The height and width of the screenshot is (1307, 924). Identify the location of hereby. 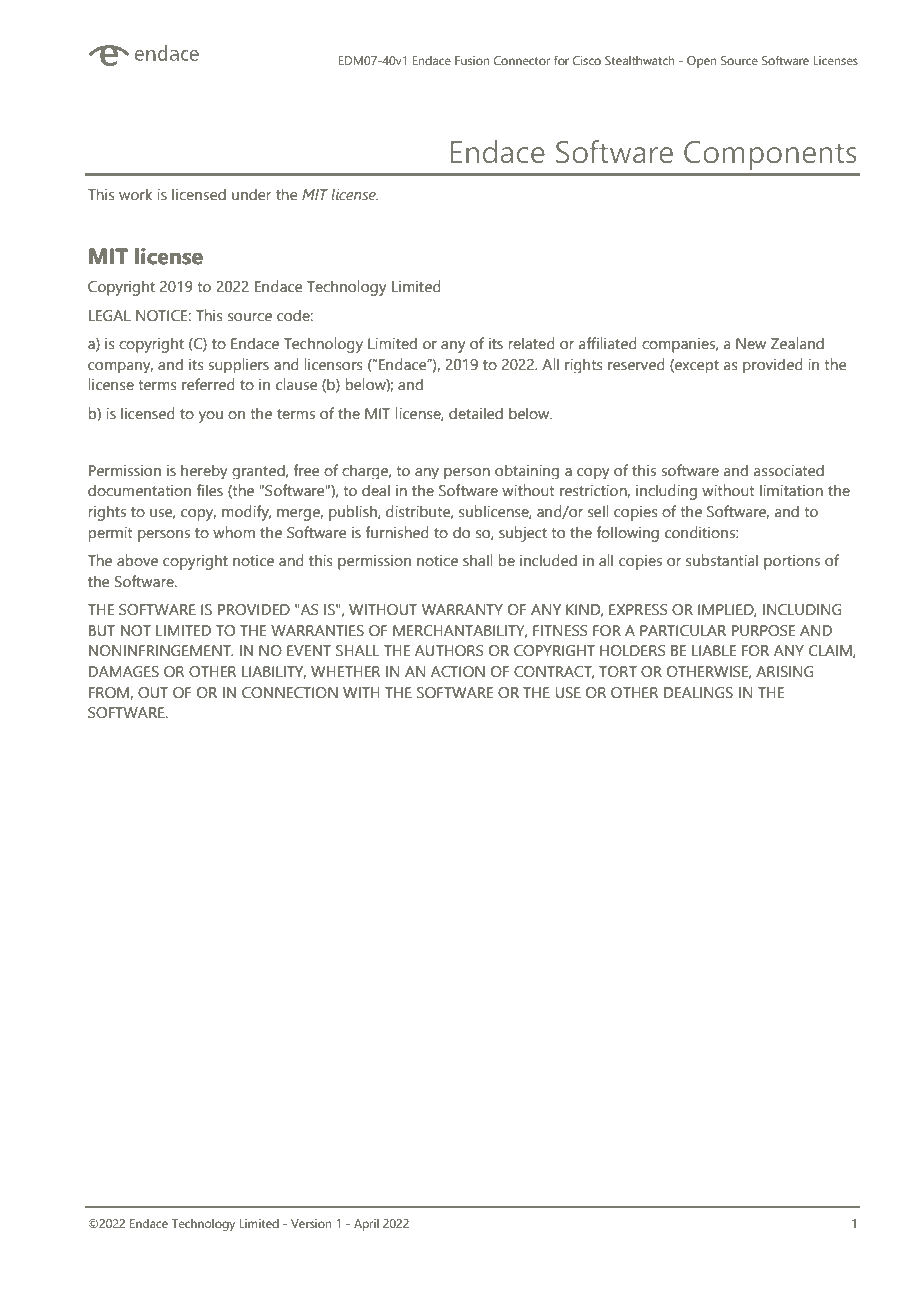
(204, 471).
